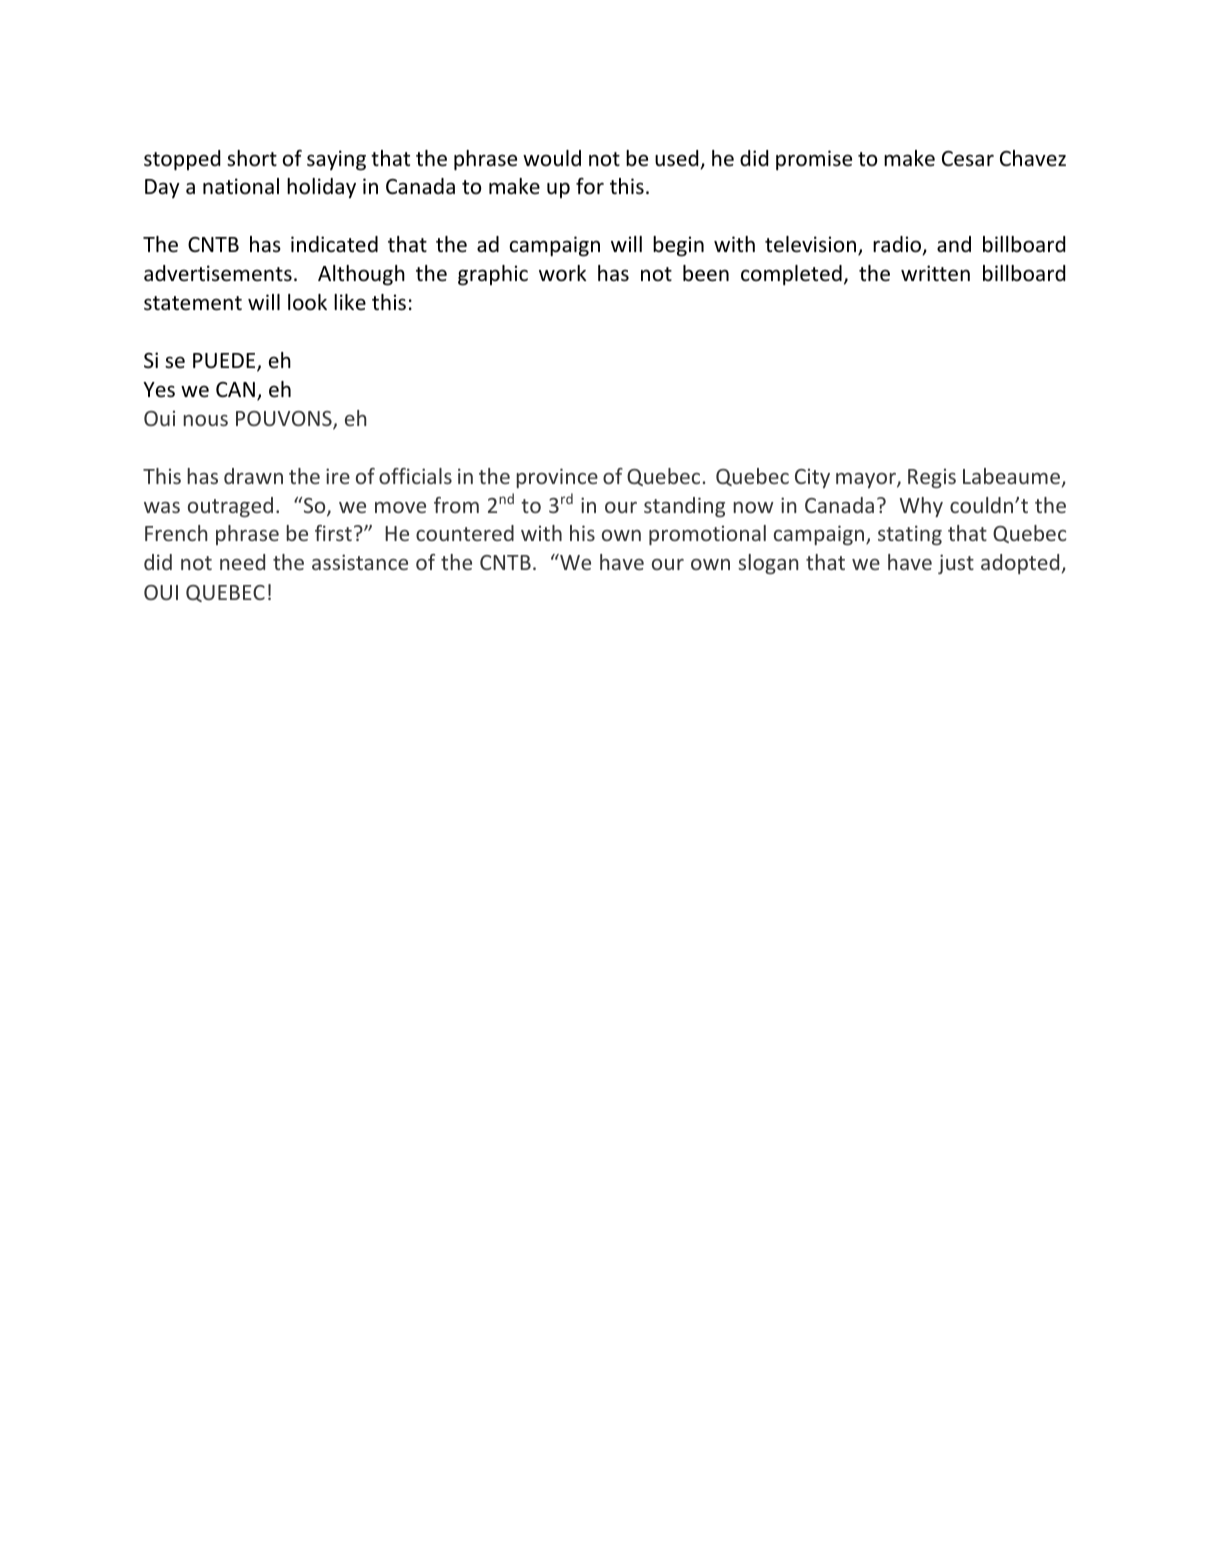 The width and height of the page is (1208, 1564). Describe the element at coordinates (707, 535) in the page. I see `promotional` at that location.
